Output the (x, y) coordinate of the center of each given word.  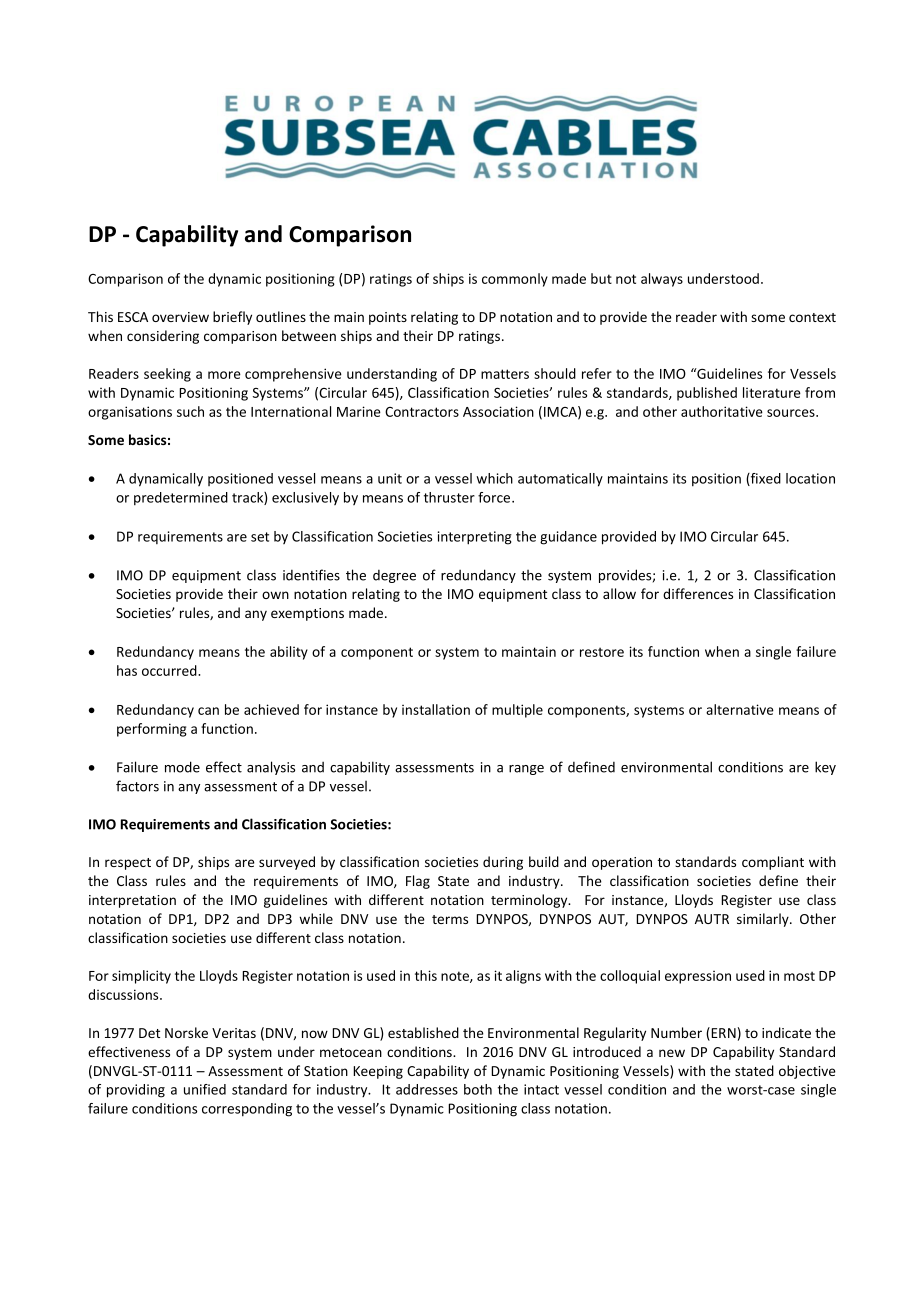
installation (436, 709)
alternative (740, 709)
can (208, 711)
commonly (515, 280)
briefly (232, 318)
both (478, 1089)
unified (205, 1089)
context (812, 317)
